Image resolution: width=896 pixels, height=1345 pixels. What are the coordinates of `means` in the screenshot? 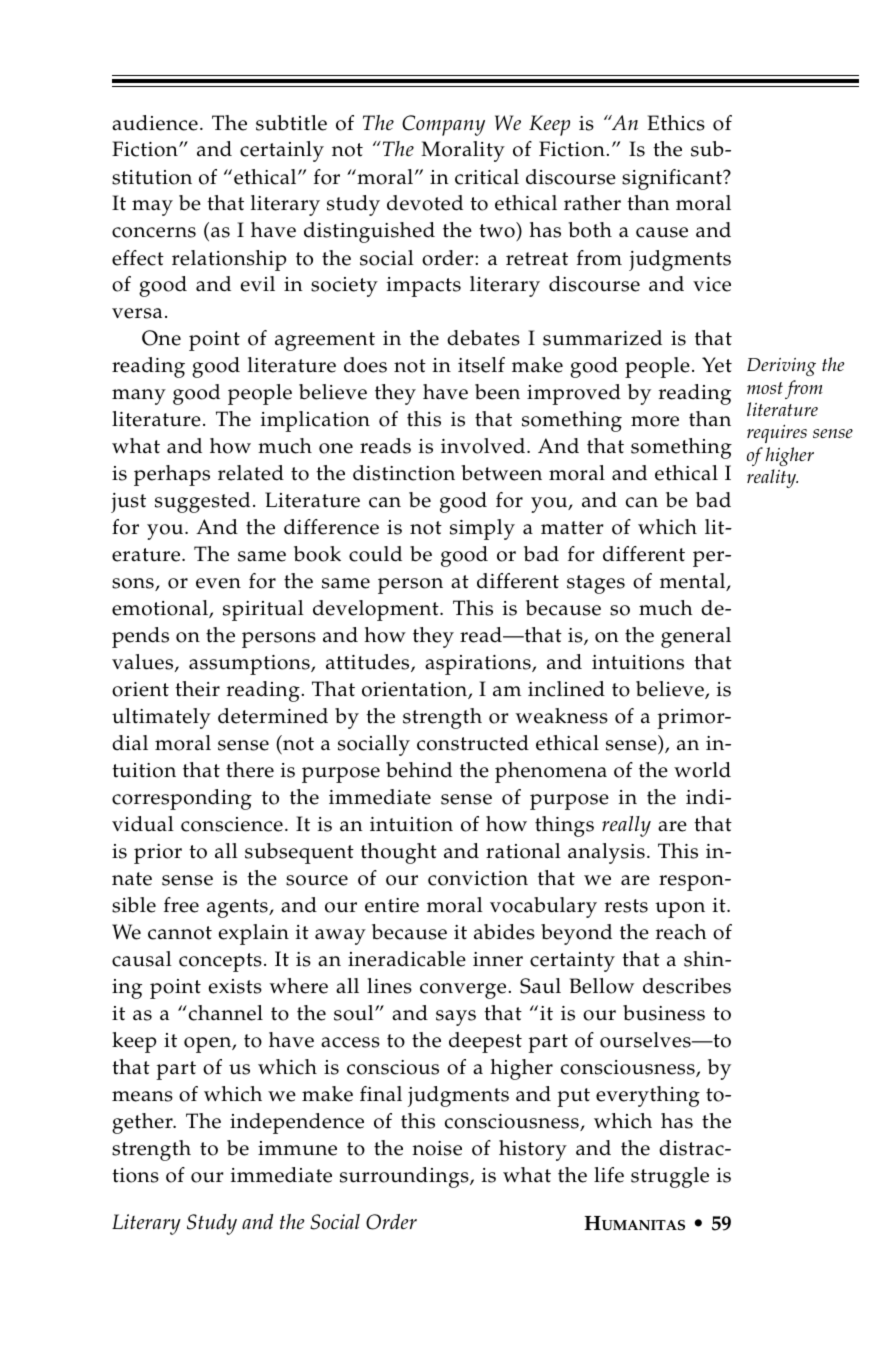 It's located at (142, 1096).
